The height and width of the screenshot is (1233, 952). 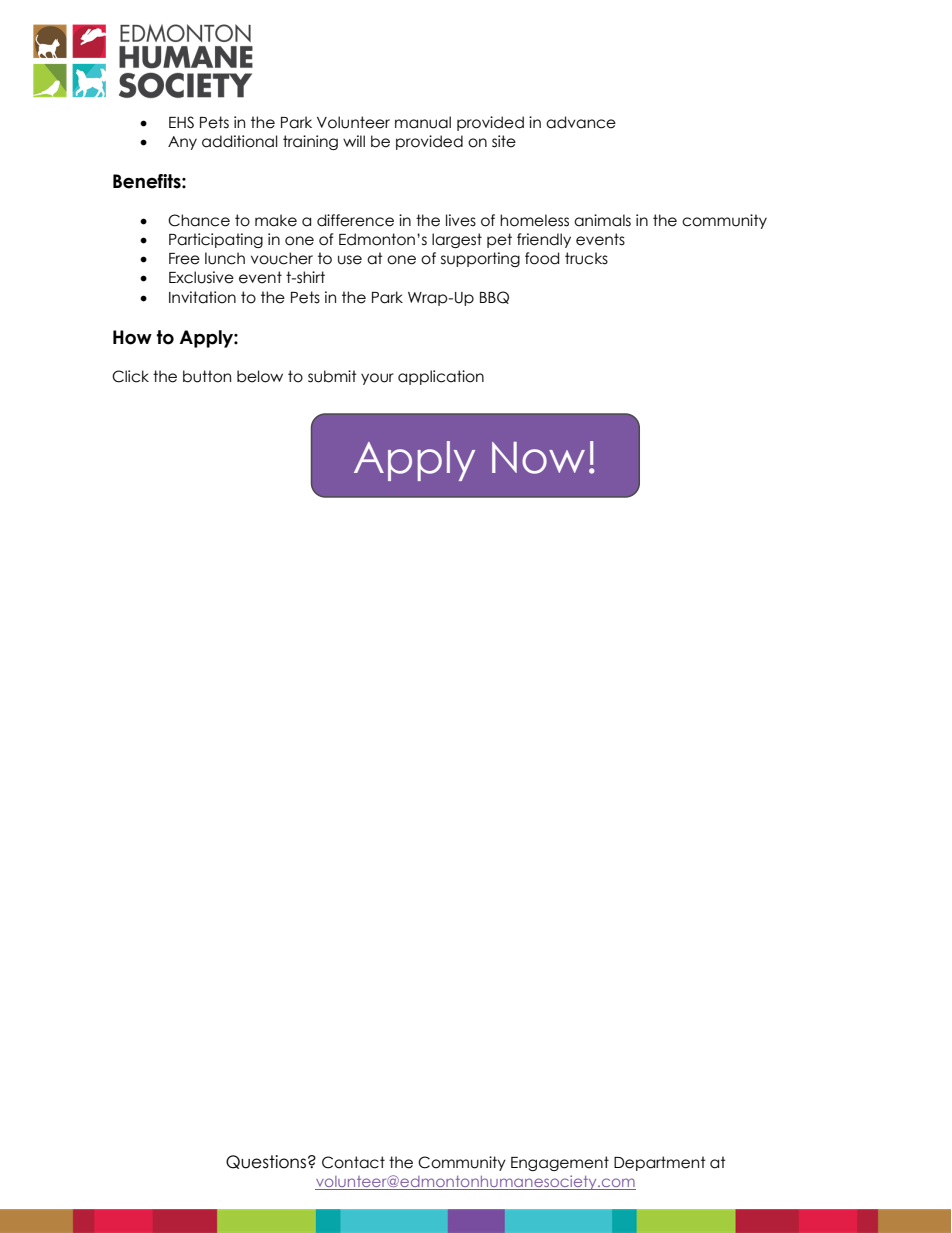 I want to click on Now, so click(x=538, y=458).
